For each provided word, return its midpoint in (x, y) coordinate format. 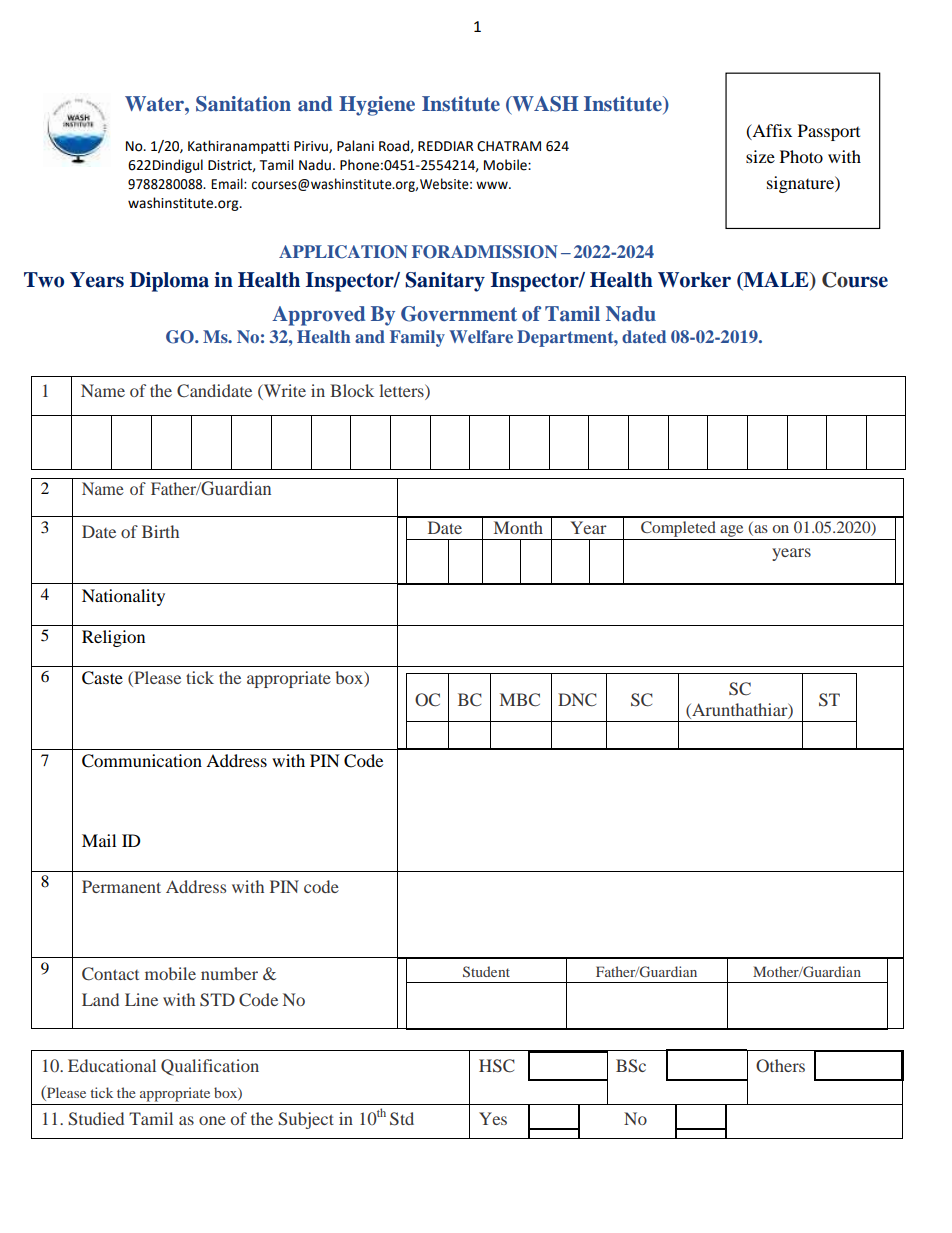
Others (780, 1066)
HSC (497, 1066)
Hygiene (377, 106)
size (760, 156)
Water (155, 103)
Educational (112, 1065)
